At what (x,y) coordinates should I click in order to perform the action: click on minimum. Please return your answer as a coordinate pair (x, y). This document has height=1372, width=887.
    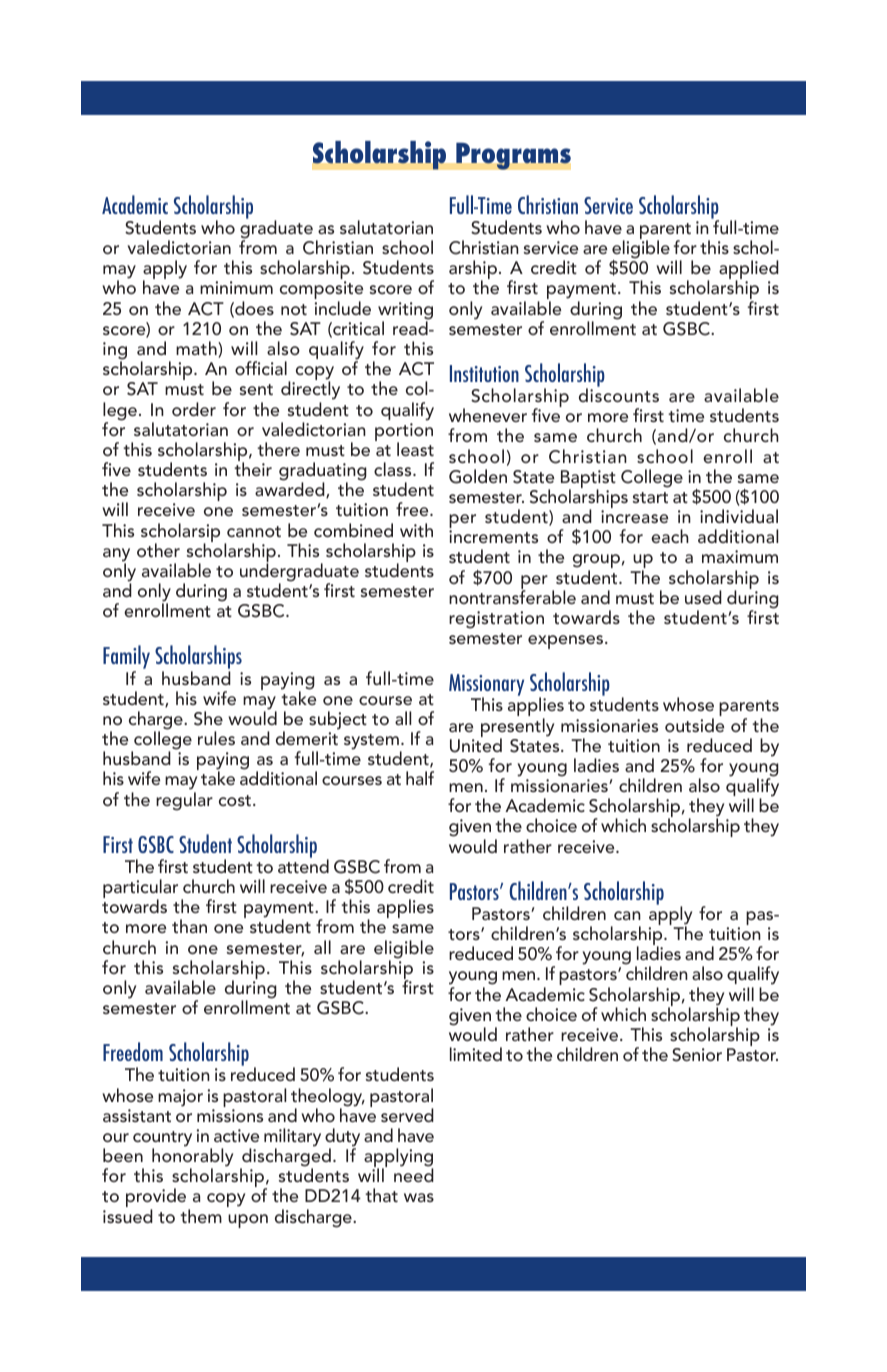
    Looking at the image, I should click on (236, 287).
